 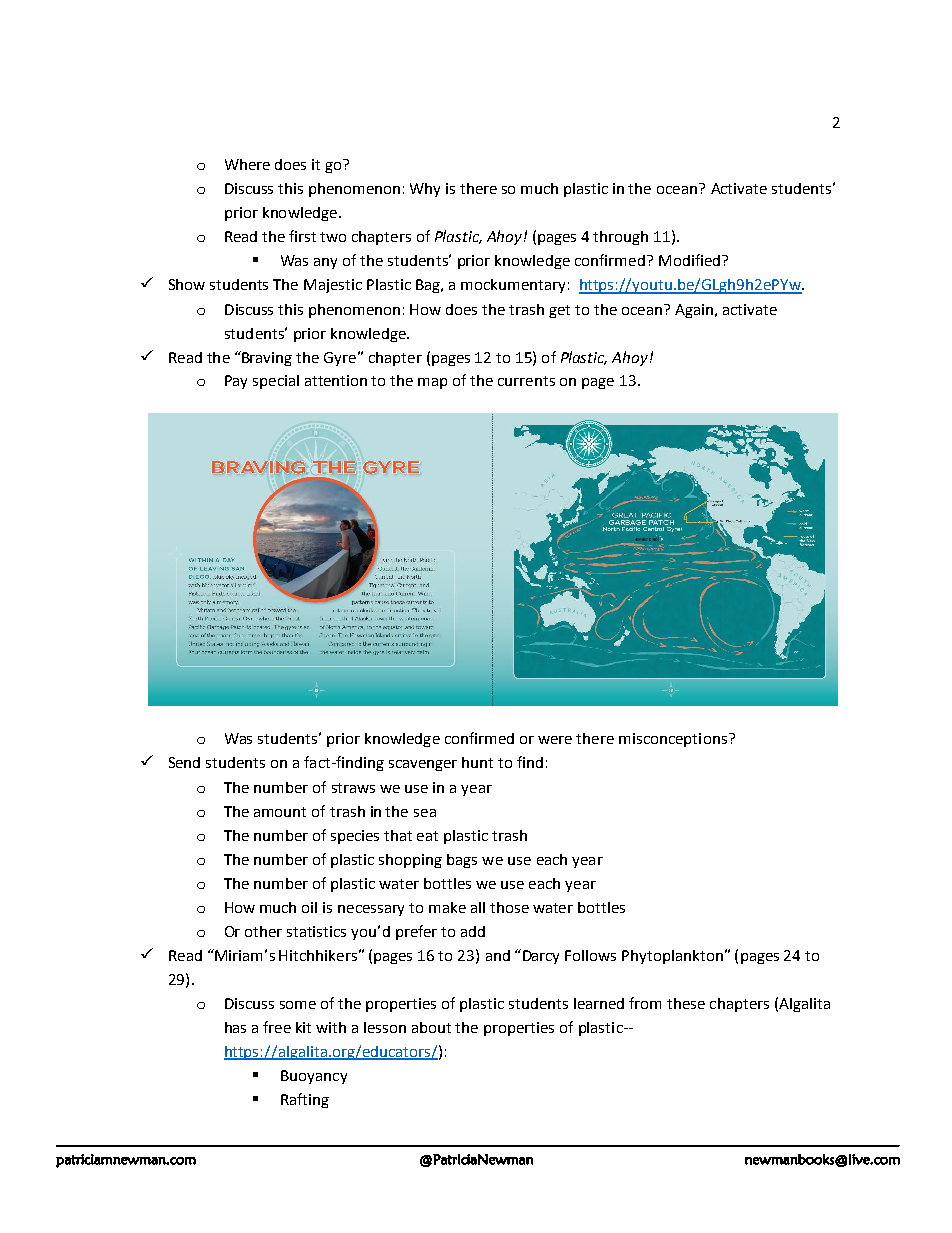 What do you see at coordinates (526, 381) in the document?
I see `currents` at bounding box center [526, 381].
